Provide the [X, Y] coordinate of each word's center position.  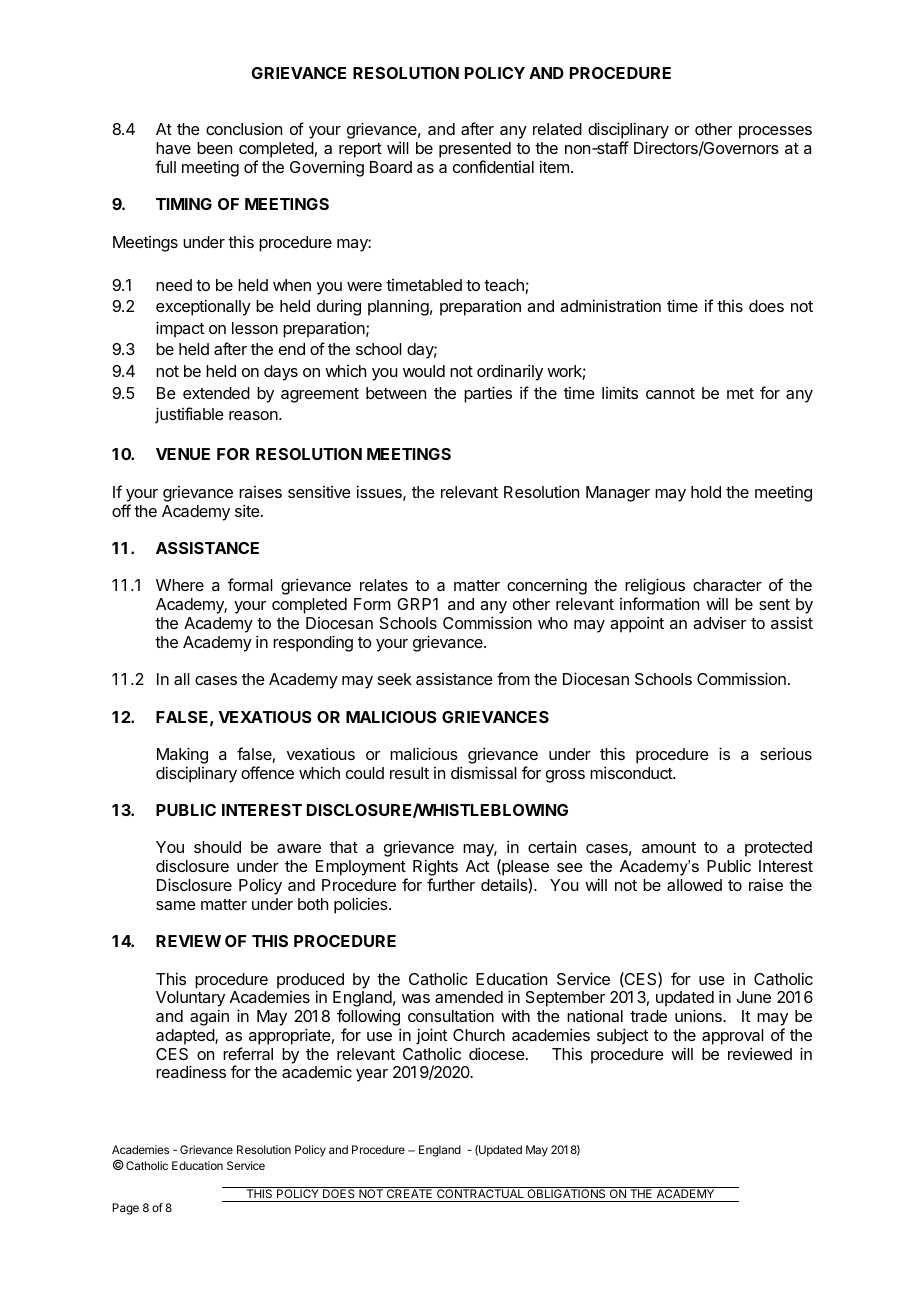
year [372, 1075]
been [214, 148]
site [247, 510]
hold [706, 492]
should [217, 847]
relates [384, 585]
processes [775, 132]
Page [125, 1209]
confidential [493, 166]
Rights [435, 869]
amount [669, 847]
